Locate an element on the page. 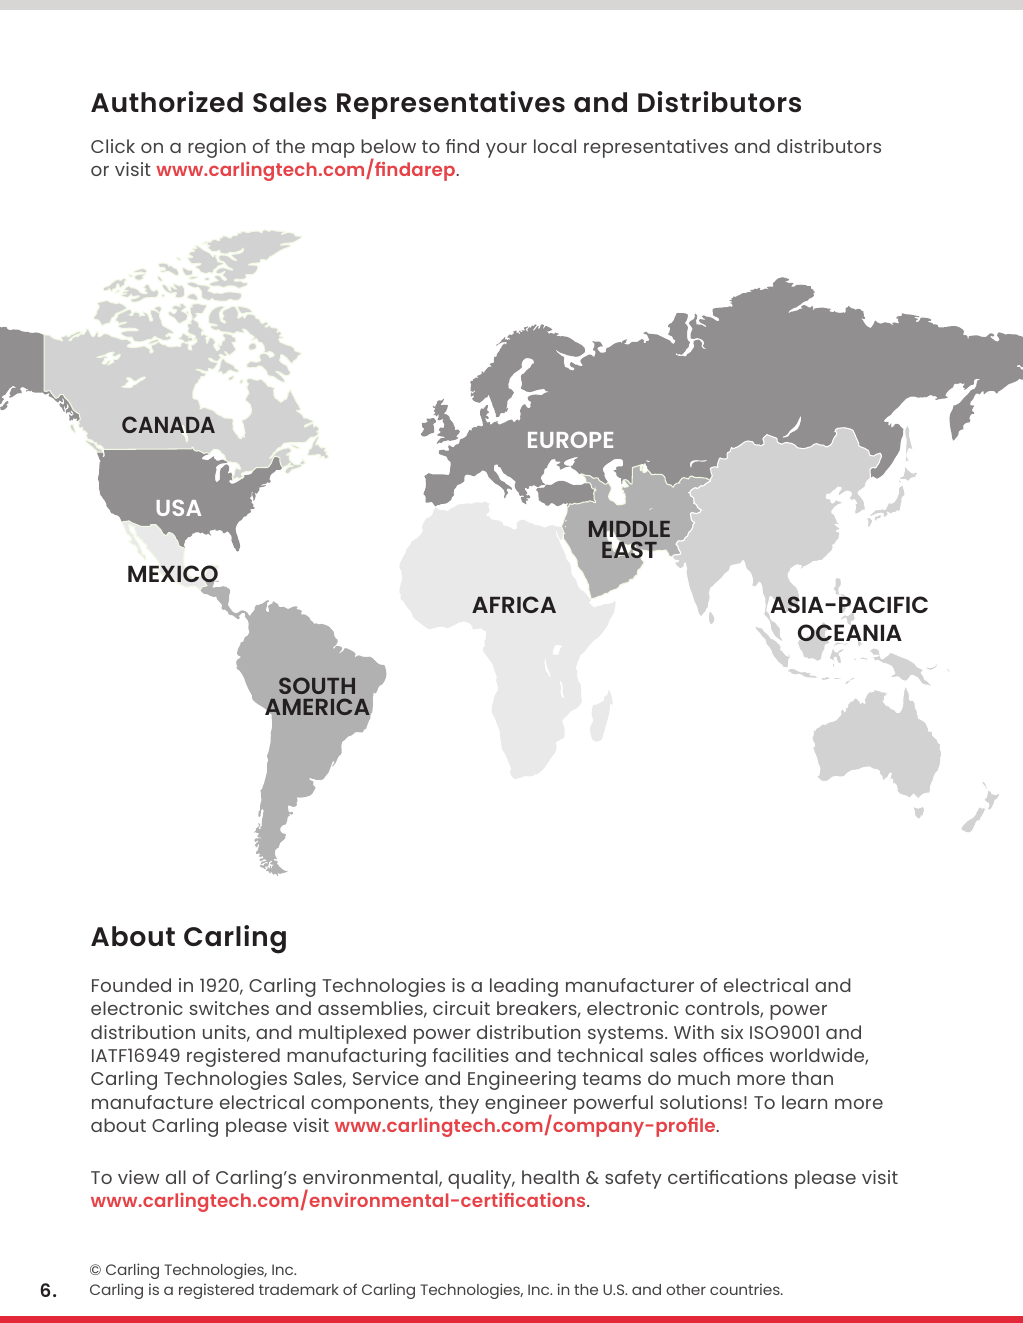 Image resolution: width=1023 pixels, height=1323 pixels. your is located at coordinates (506, 150).
